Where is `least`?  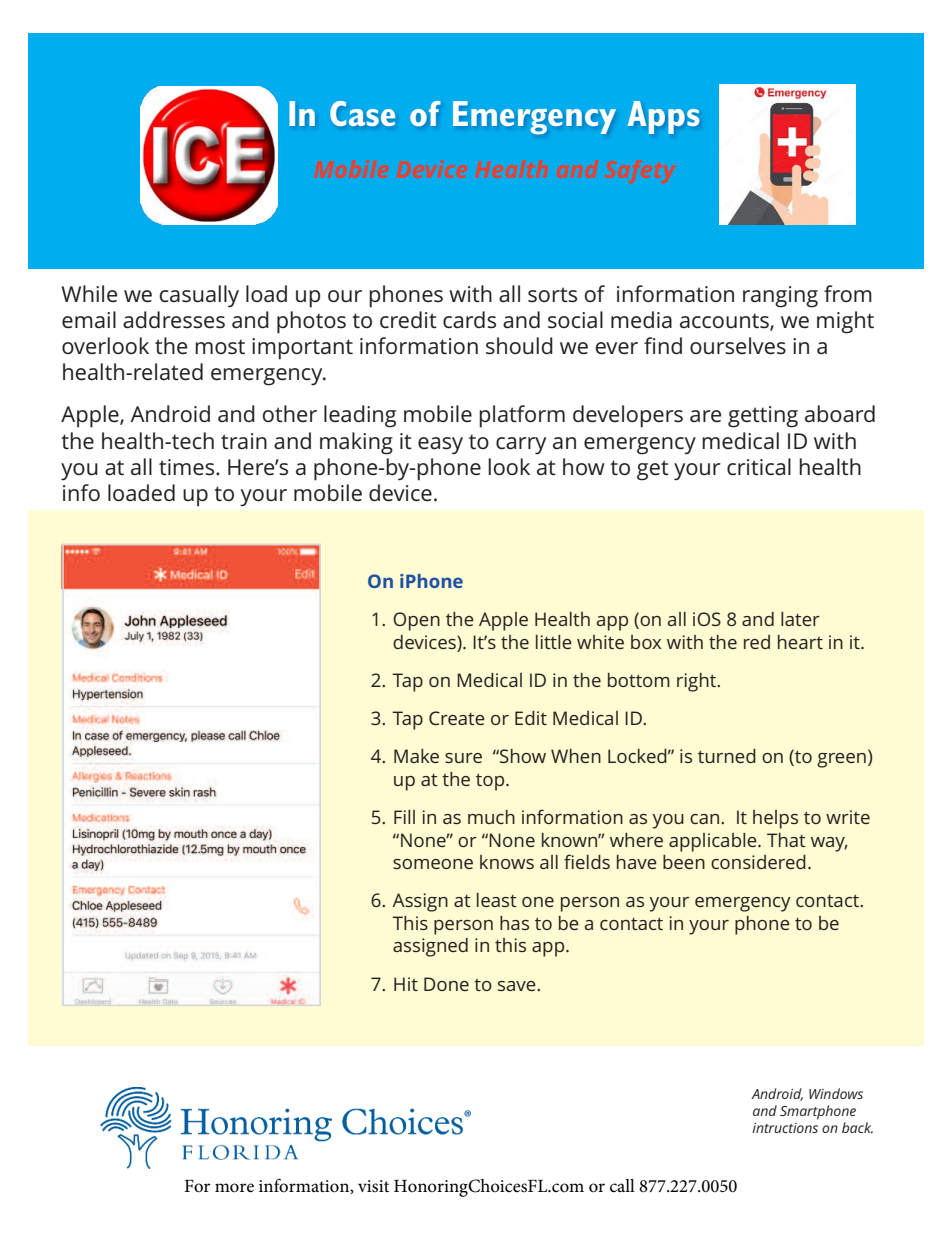
least is located at coordinates (497, 900).
